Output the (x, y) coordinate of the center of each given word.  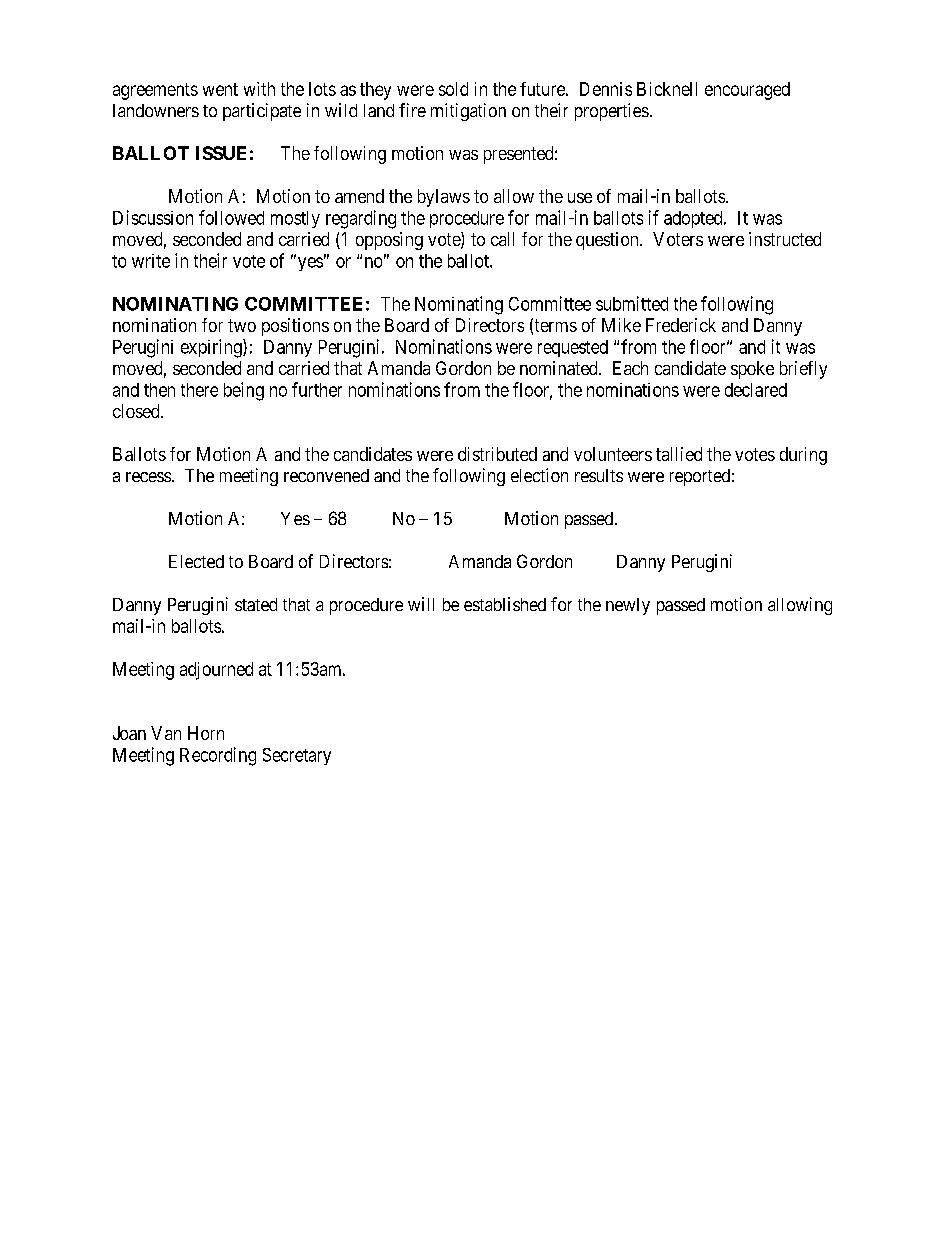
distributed (497, 454)
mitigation (468, 112)
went (220, 89)
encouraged (747, 91)
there (199, 390)
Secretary (297, 756)
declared (756, 390)
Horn (206, 733)
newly (628, 606)
